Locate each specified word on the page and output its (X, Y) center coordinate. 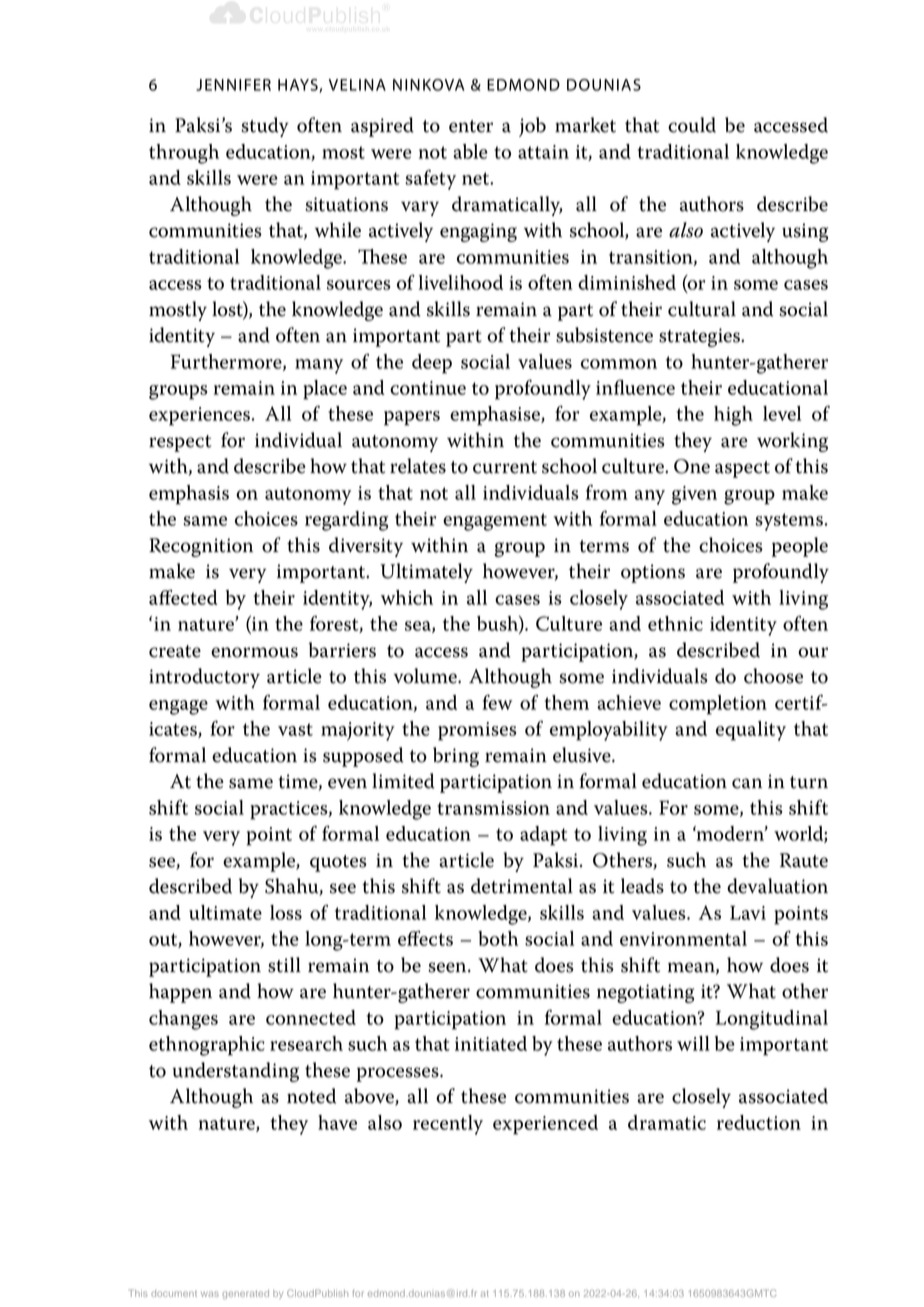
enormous (254, 652)
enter (471, 126)
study (265, 127)
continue (428, 388)
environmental (683, 938)
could (692, 125)
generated (245, 1294)
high (733, 416)
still (284, 965)
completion (718, 705)
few (497, 702)
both (498, 938)
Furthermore (227, 362)
